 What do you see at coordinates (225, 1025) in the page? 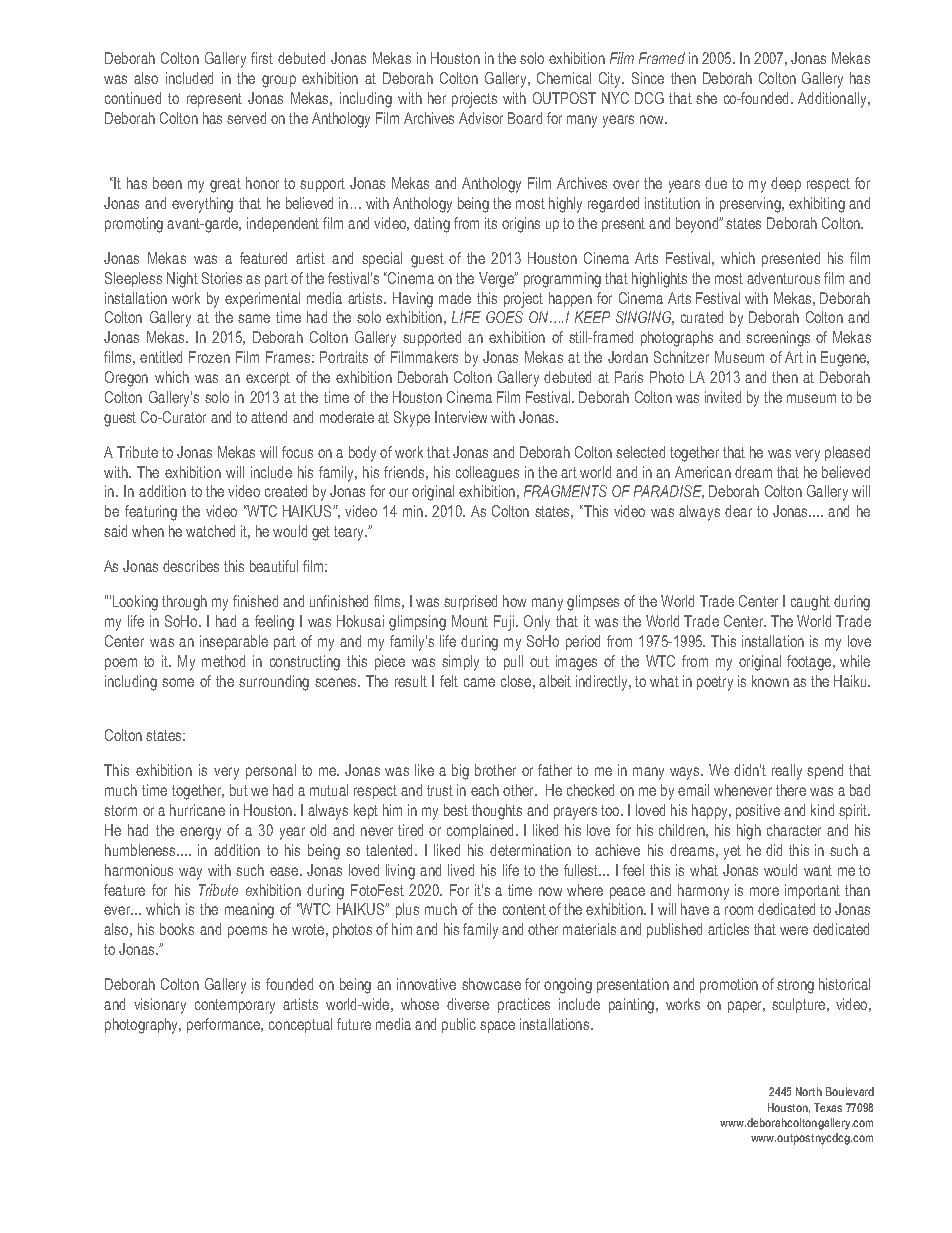
I see `performance` at bounding box center [225, 1025].
